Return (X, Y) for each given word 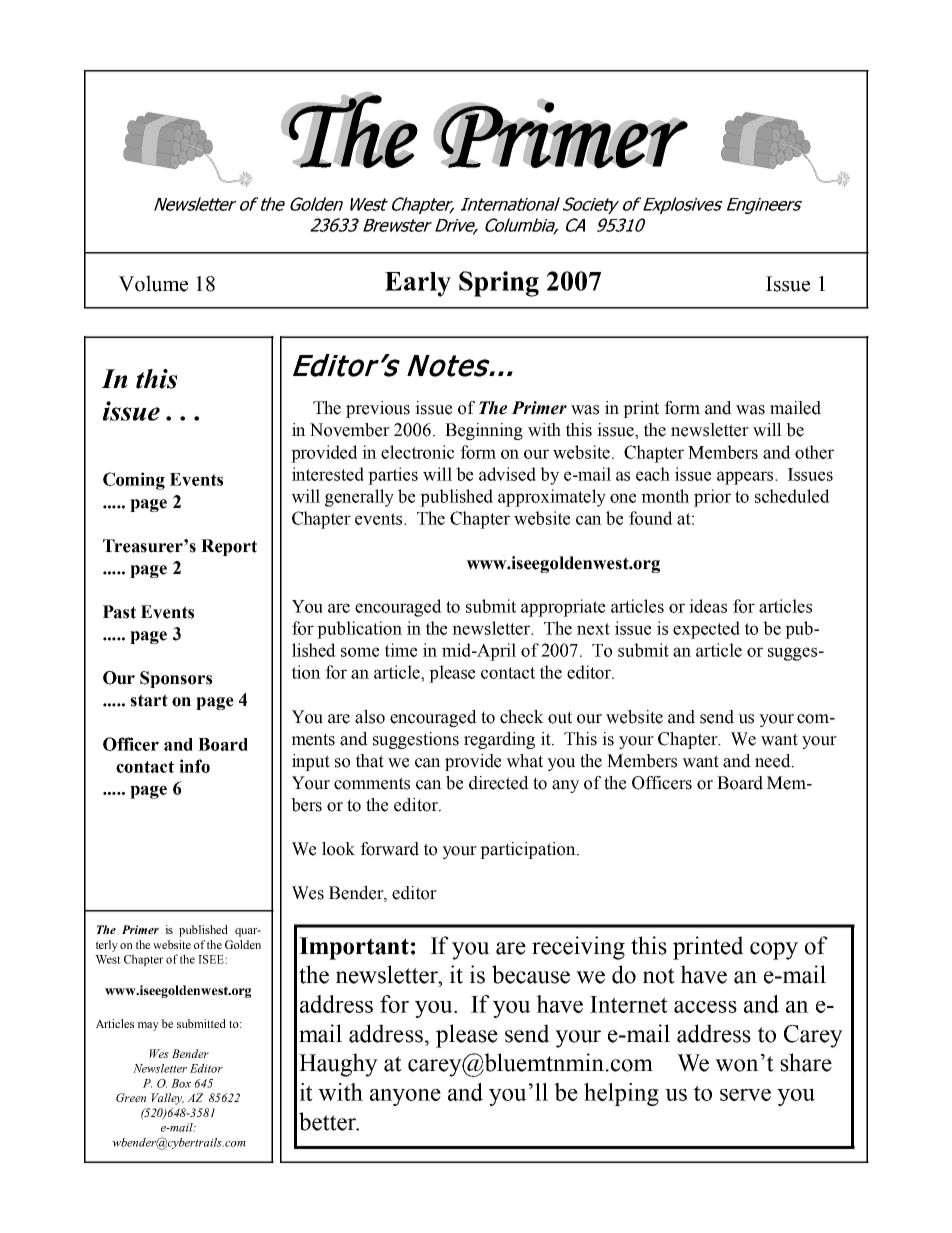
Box (181, 1083)
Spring (499, 284)
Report (229, 547)
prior (712, 498)
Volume (153, 283)
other (814, 452)
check (522, 717)
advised (507, 474)
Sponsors (176, 679)
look (338, 849)
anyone (405, 1097)
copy (774, 951)
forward (389, 849)
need (774, 761)
